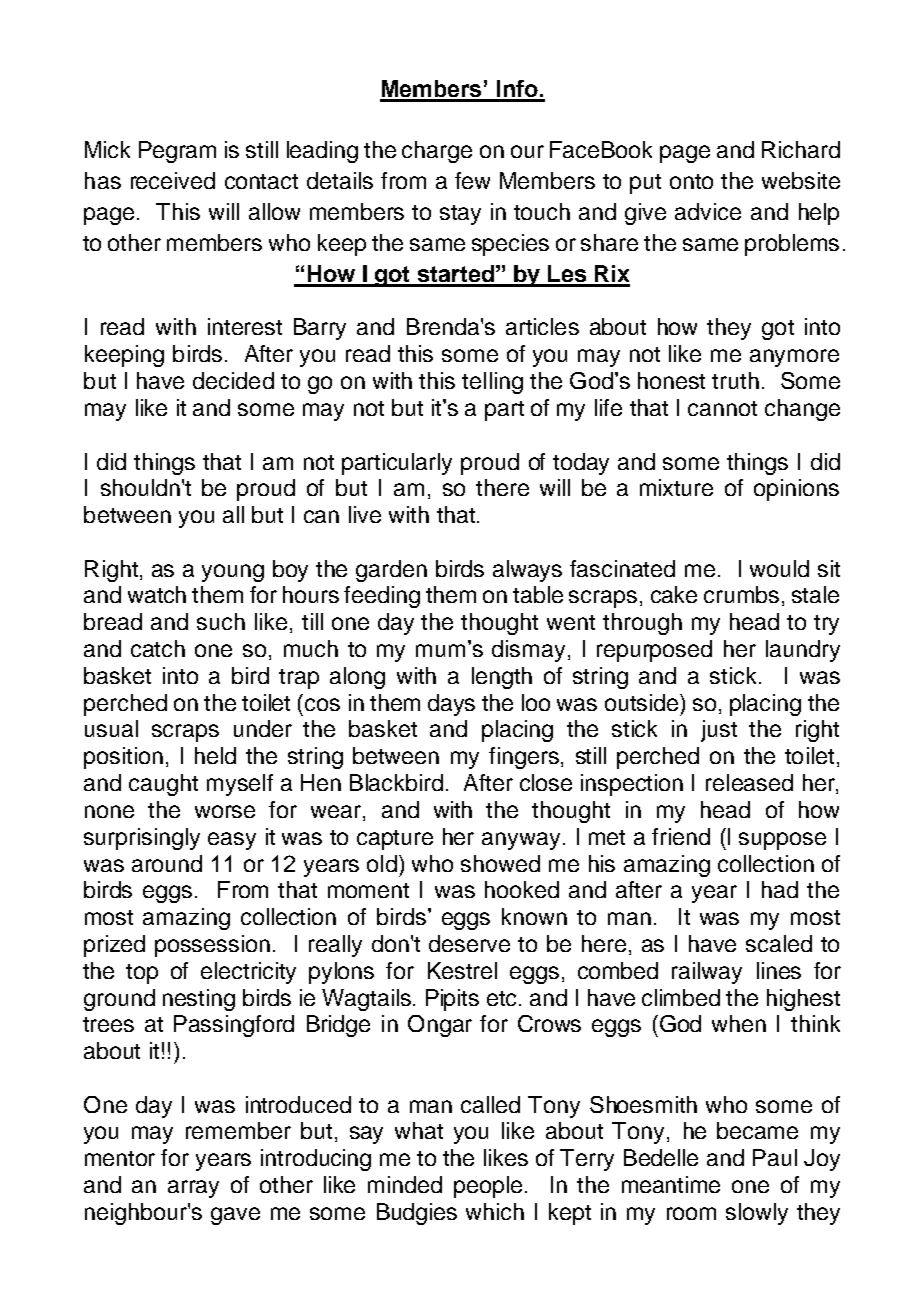  What do you see at coordinates (233, 573) in the document?
I see `young` at bounding box center [233, 573].
